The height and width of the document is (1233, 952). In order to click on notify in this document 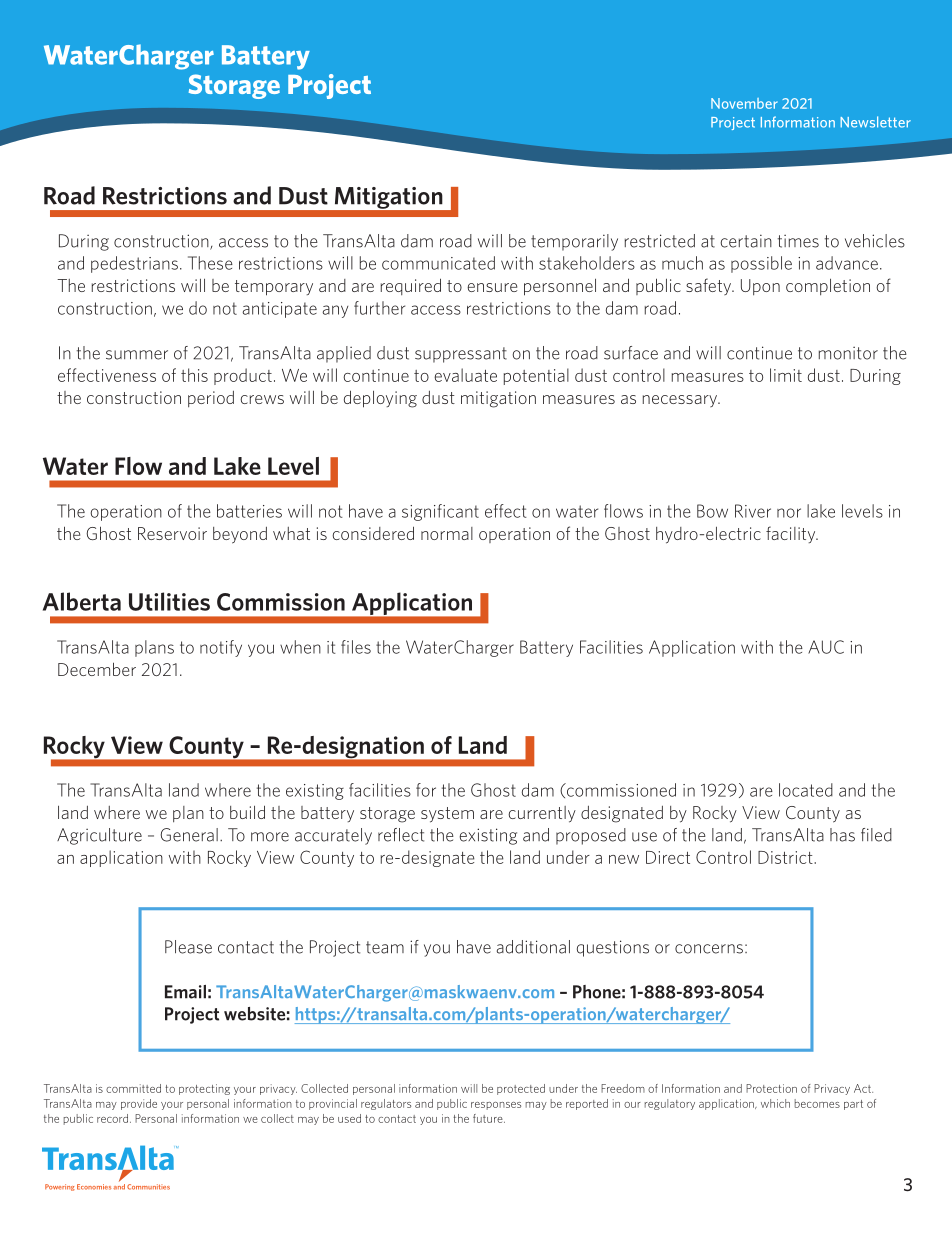, I will do `click(221, 648)`.
